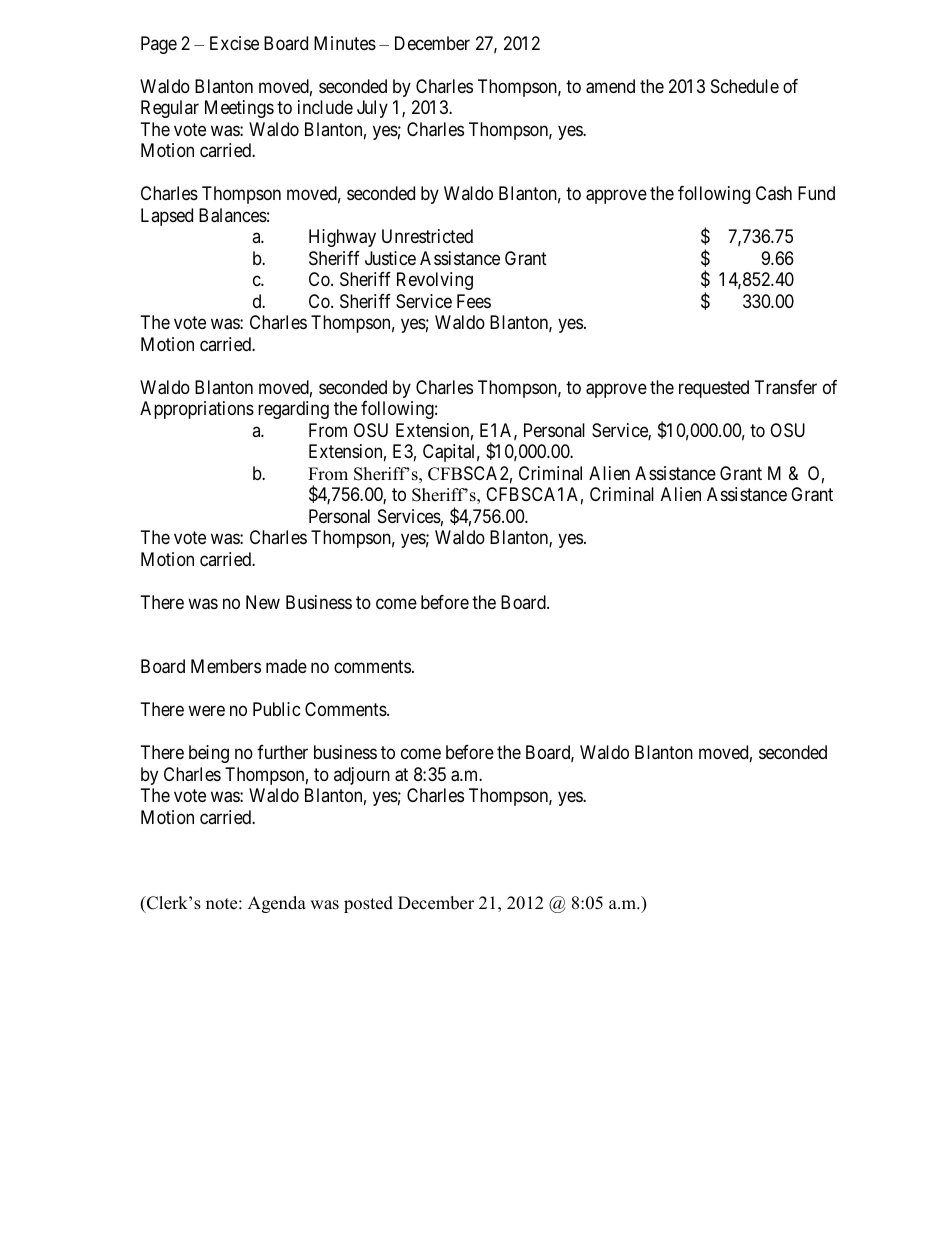 The width and height of the screenshot is (952, 1233). Describe the element at coordinates (197, 410) in the screenshot. I see `Appropriations` at that location.
